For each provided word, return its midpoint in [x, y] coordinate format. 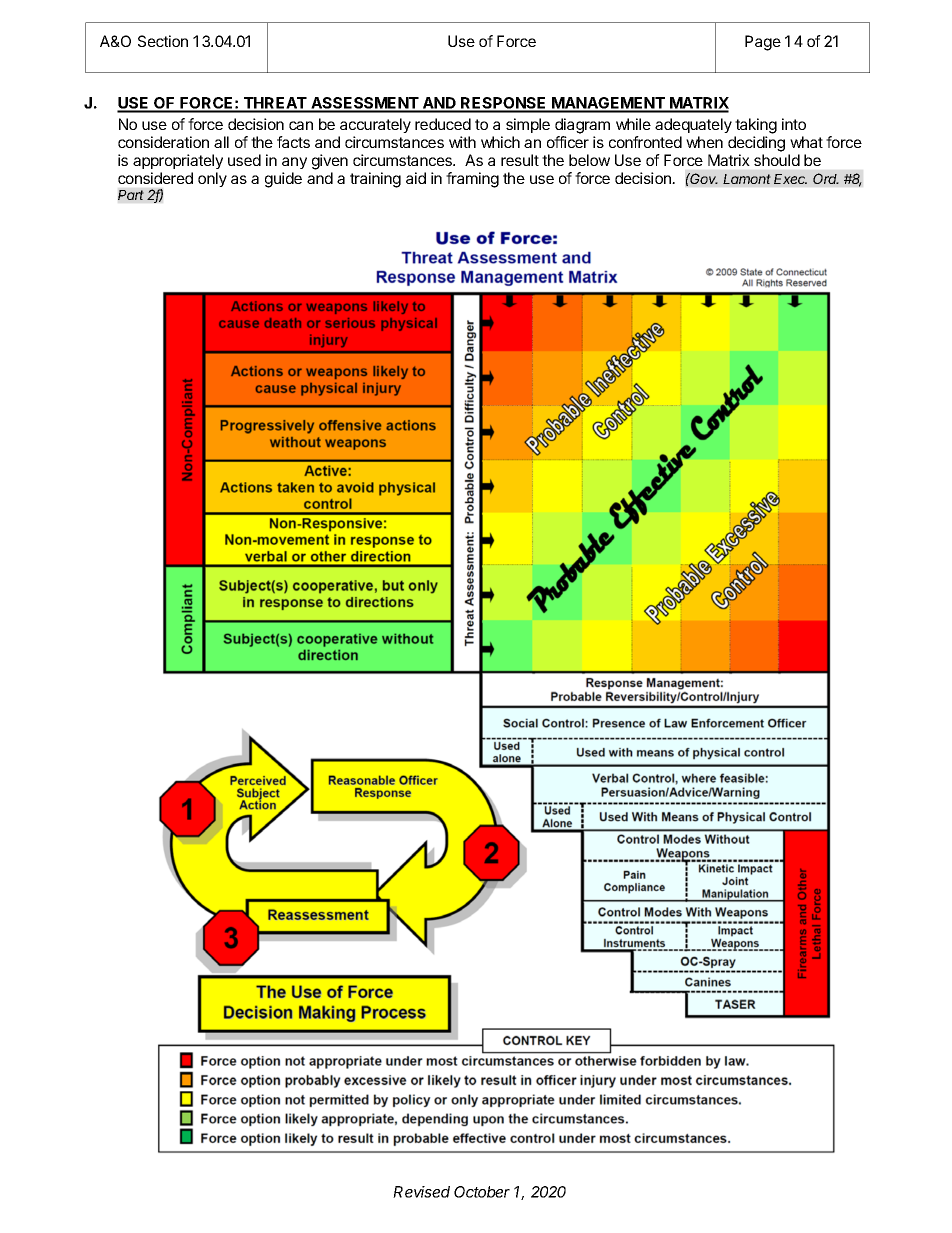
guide [283, 180]
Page [763, 43]
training [375, 180]
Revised [421, 1192]
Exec [790, 179]
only [212, 179]
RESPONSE [504, 104]
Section [163, 41]
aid [416, 178]
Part [131, 195]
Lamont [747, 179]
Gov [703, 178]
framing [472, 180]
